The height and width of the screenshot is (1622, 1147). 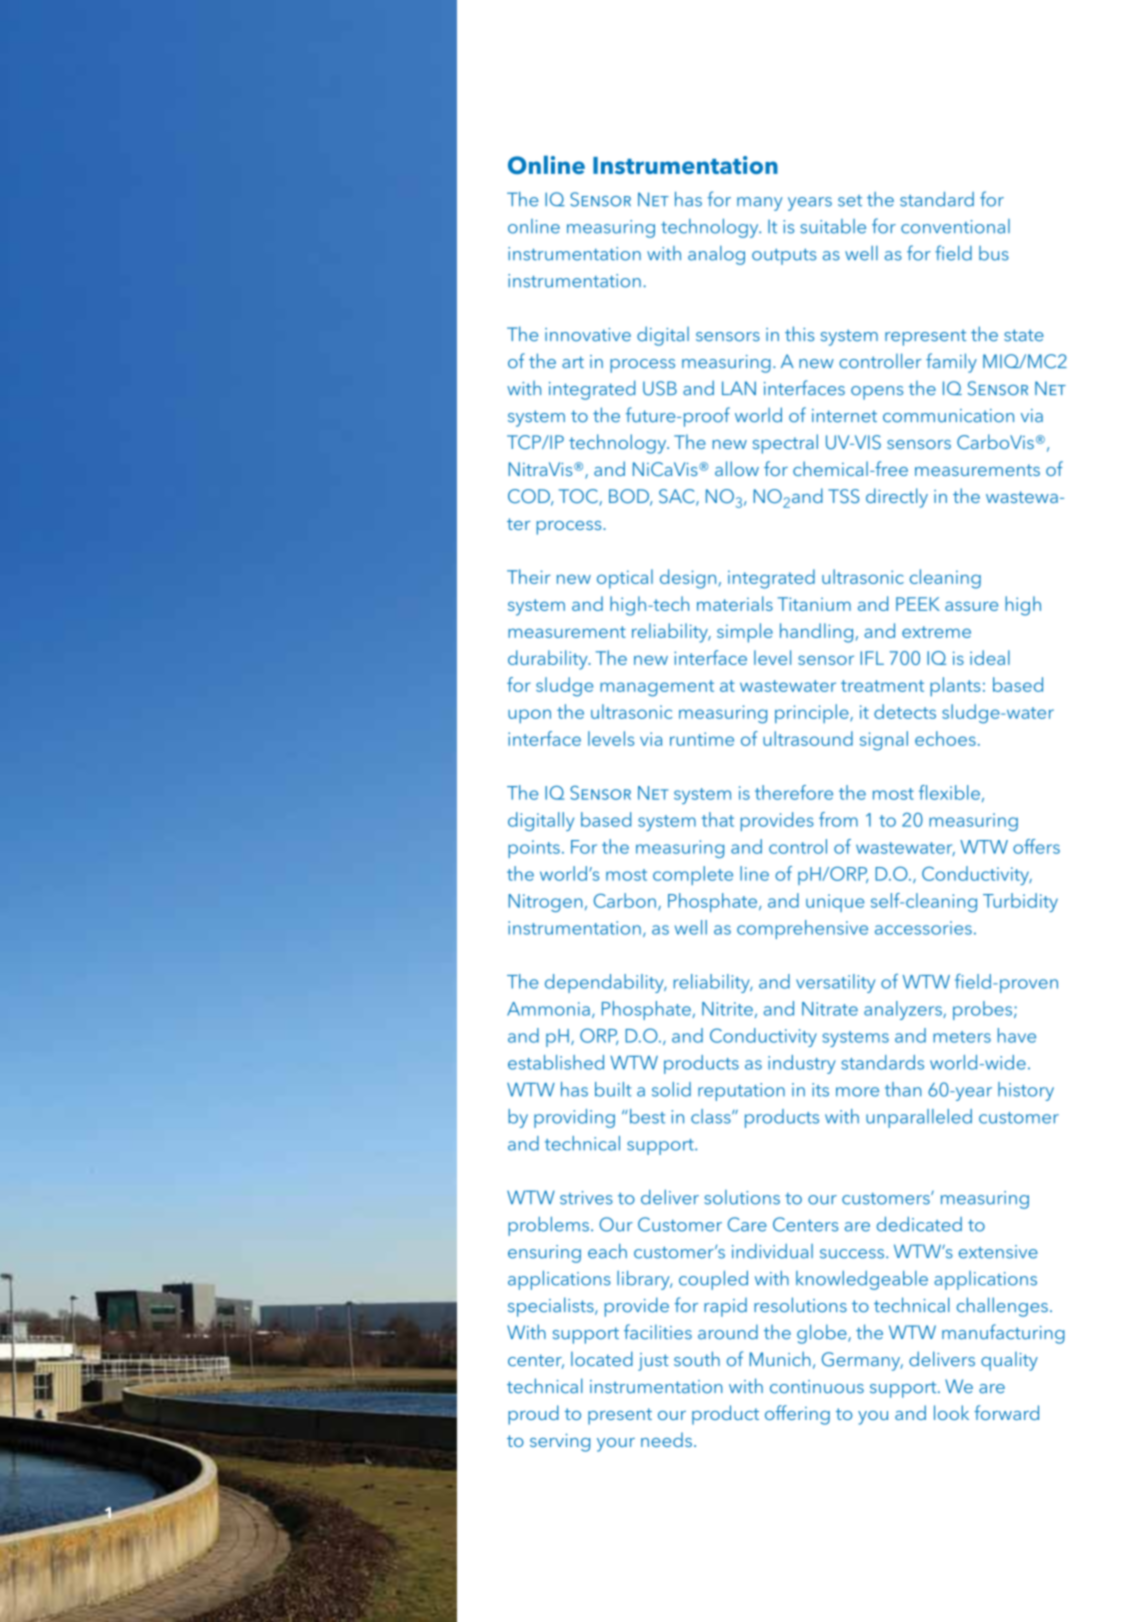 What do you see at coordinates (588, 335) in the screenshot?
I see `innovative` at bounding box center [588, 335].
